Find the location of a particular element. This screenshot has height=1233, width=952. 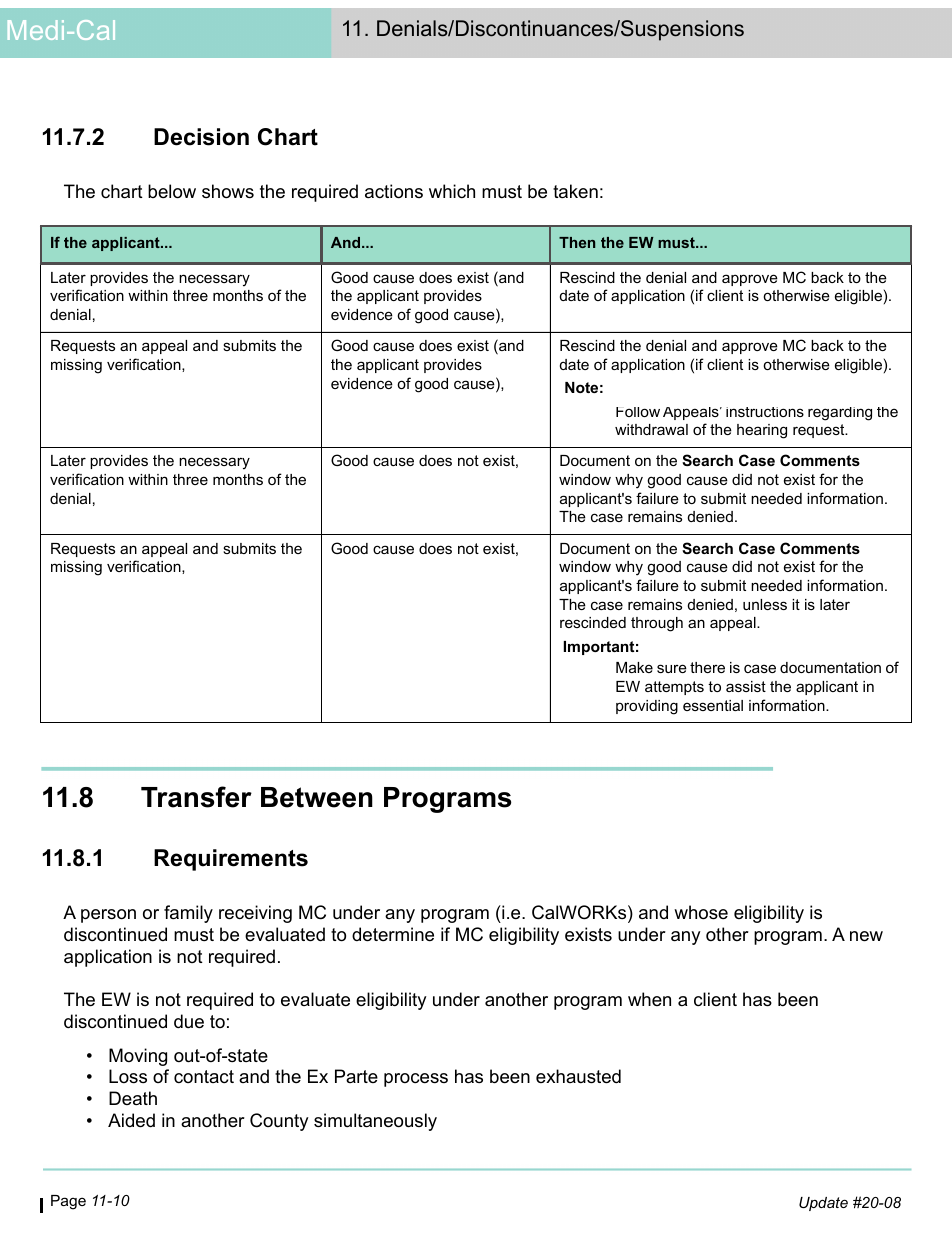

taken is located at coordinates (575, 191).
